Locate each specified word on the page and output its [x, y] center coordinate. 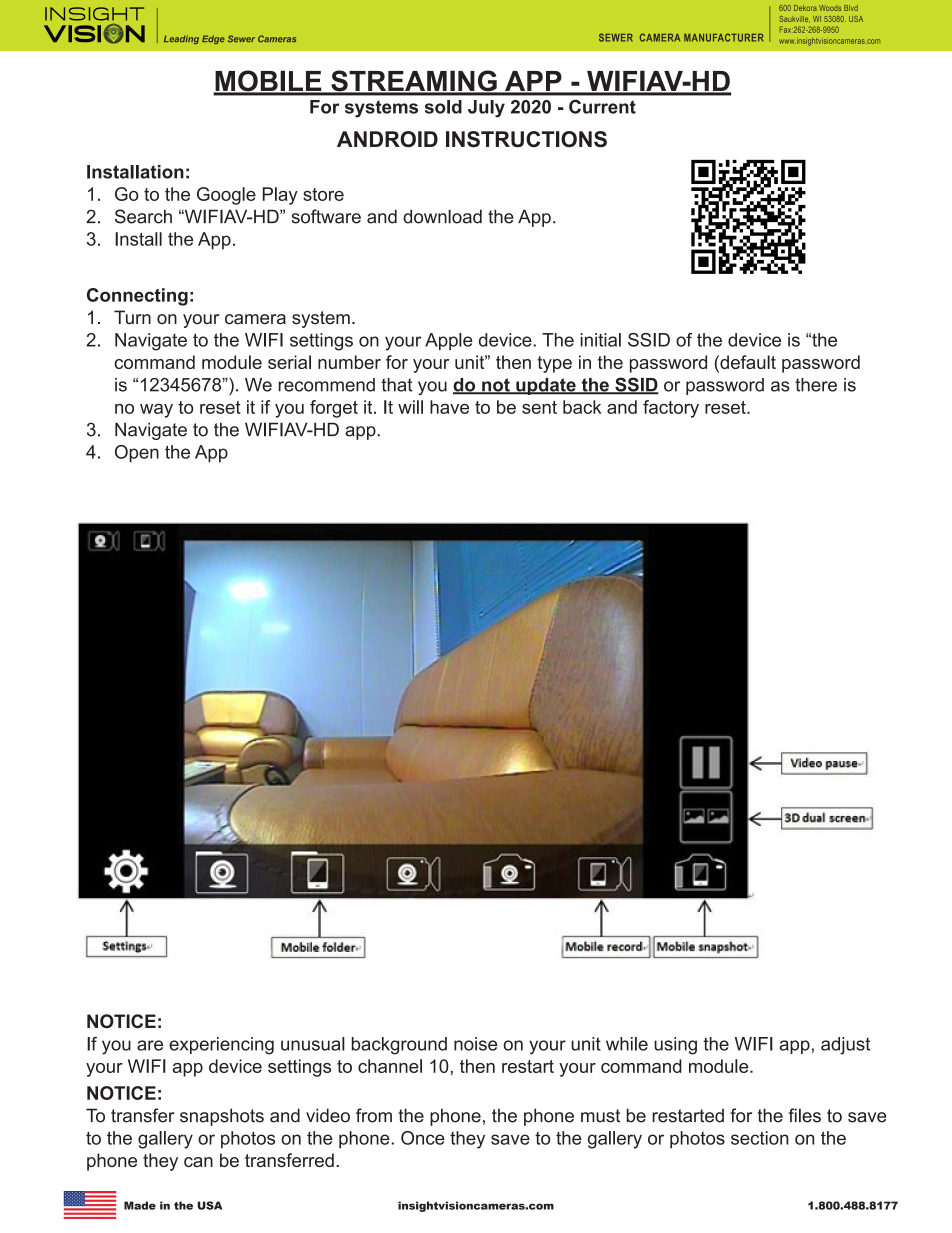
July [486, 109]
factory [671, 409]
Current [602, 106]
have [449, 407]
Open [137, 454]
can [198, 1162]
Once [423, 1138]
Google [226, 196]
